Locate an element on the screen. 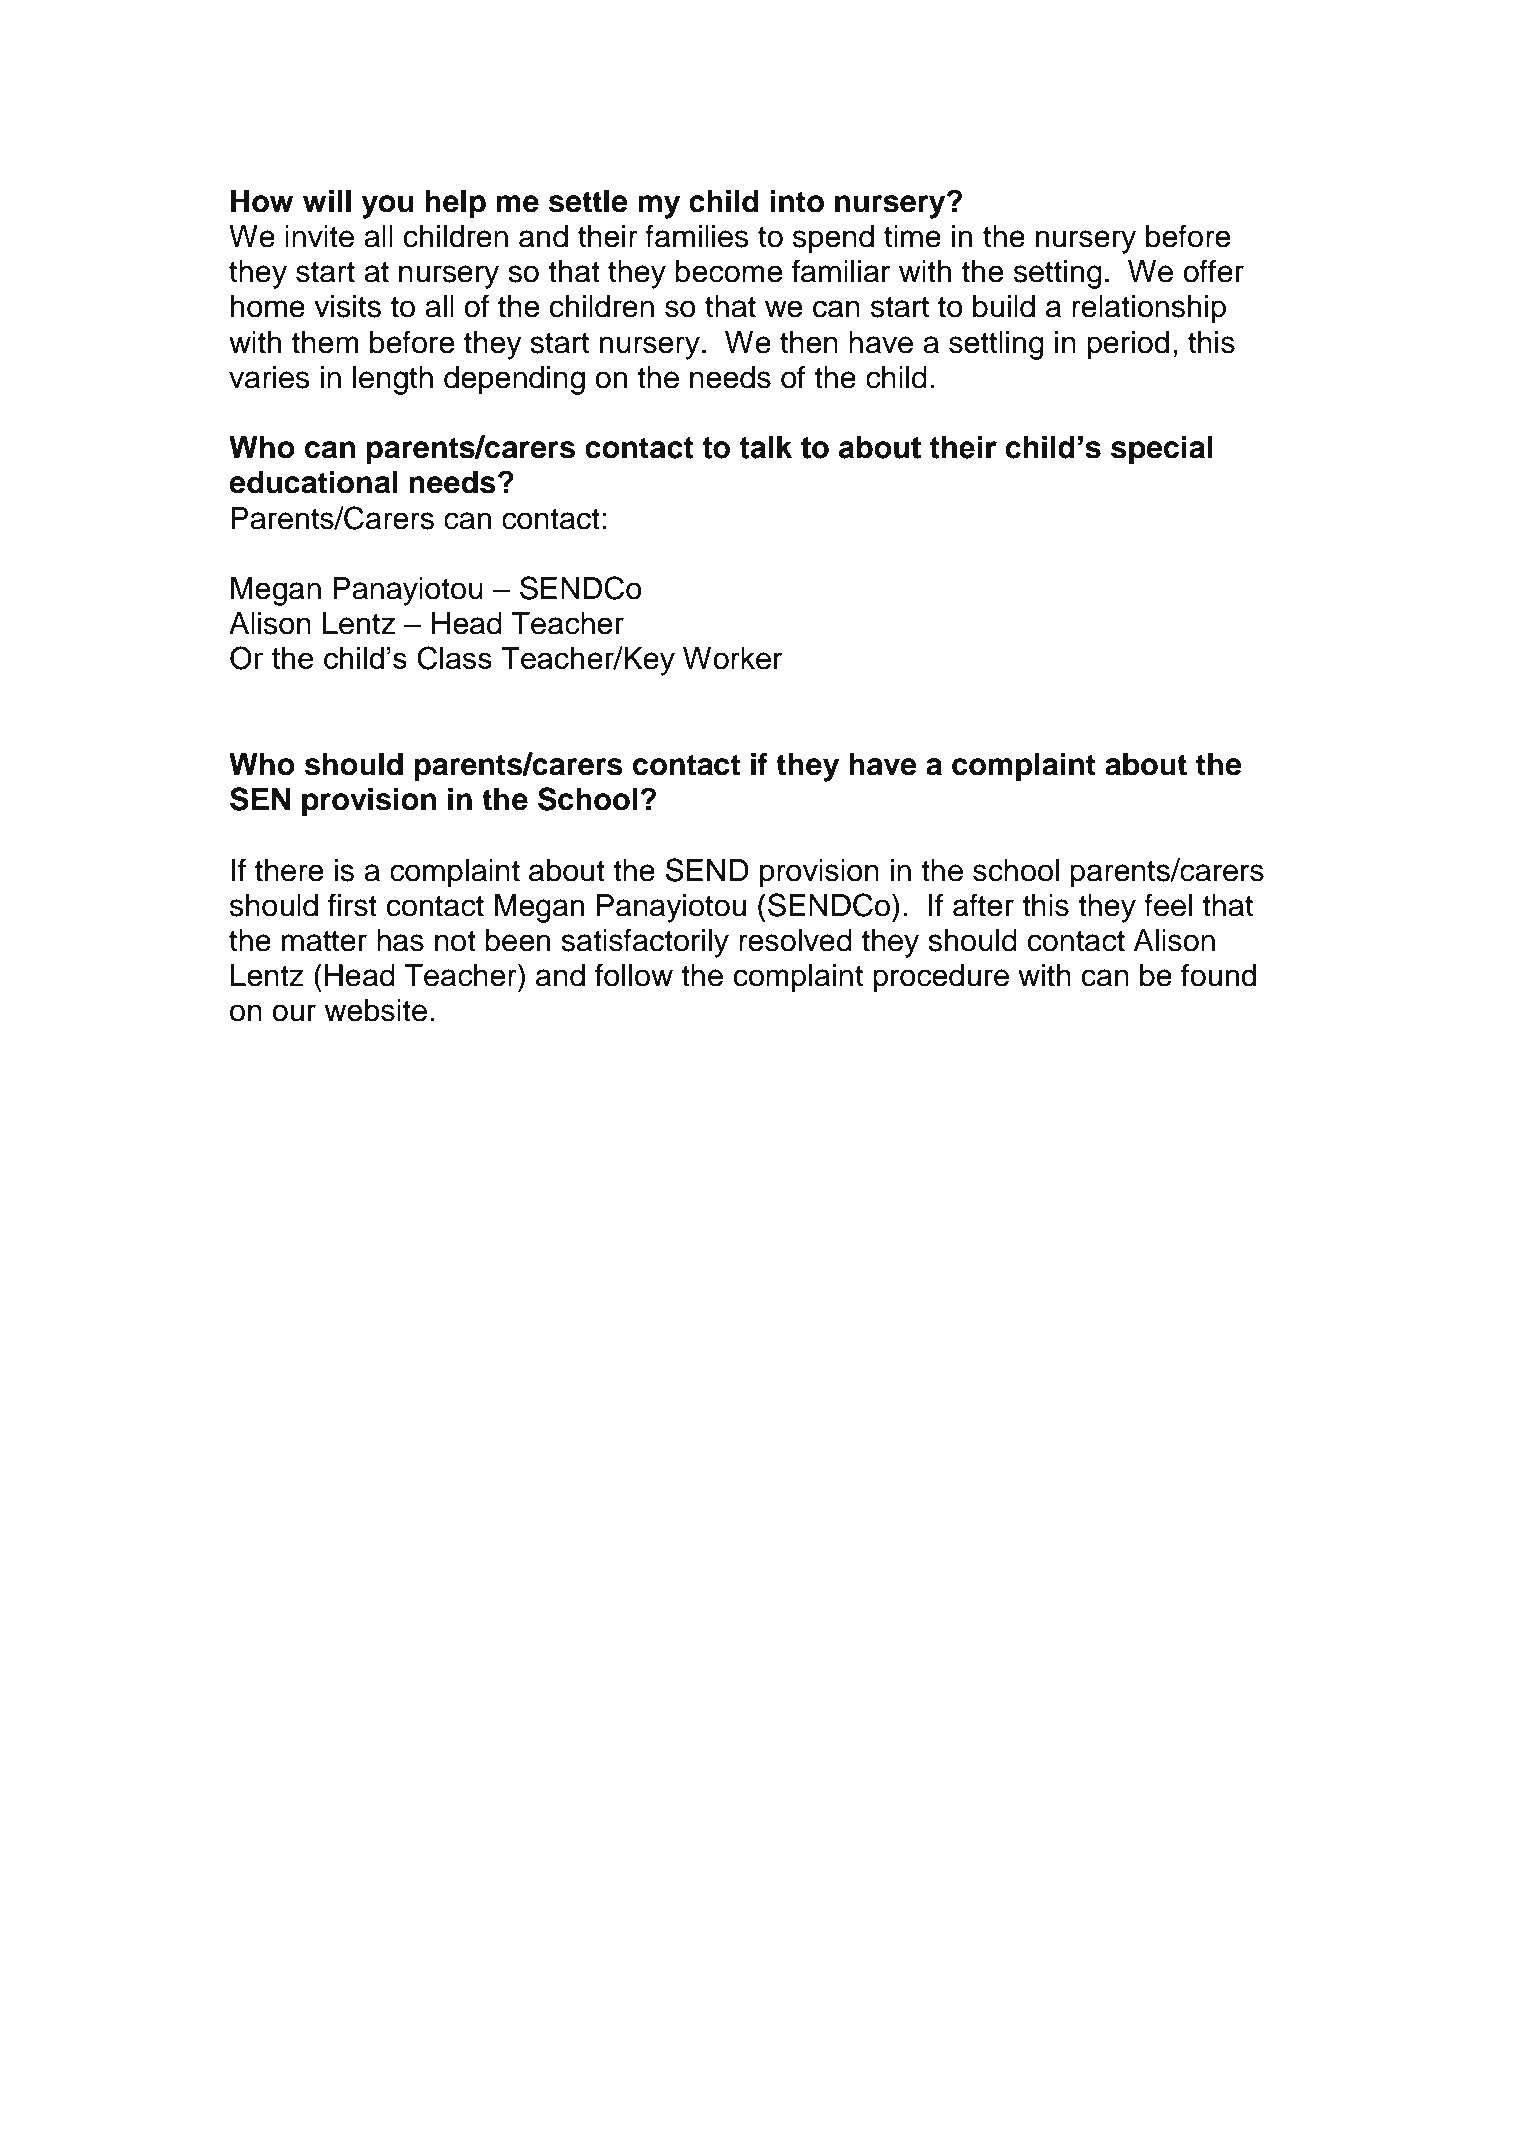 The height and width of the screenshot is (2147, 1518). feel is located at coordinates (1168, 905).
